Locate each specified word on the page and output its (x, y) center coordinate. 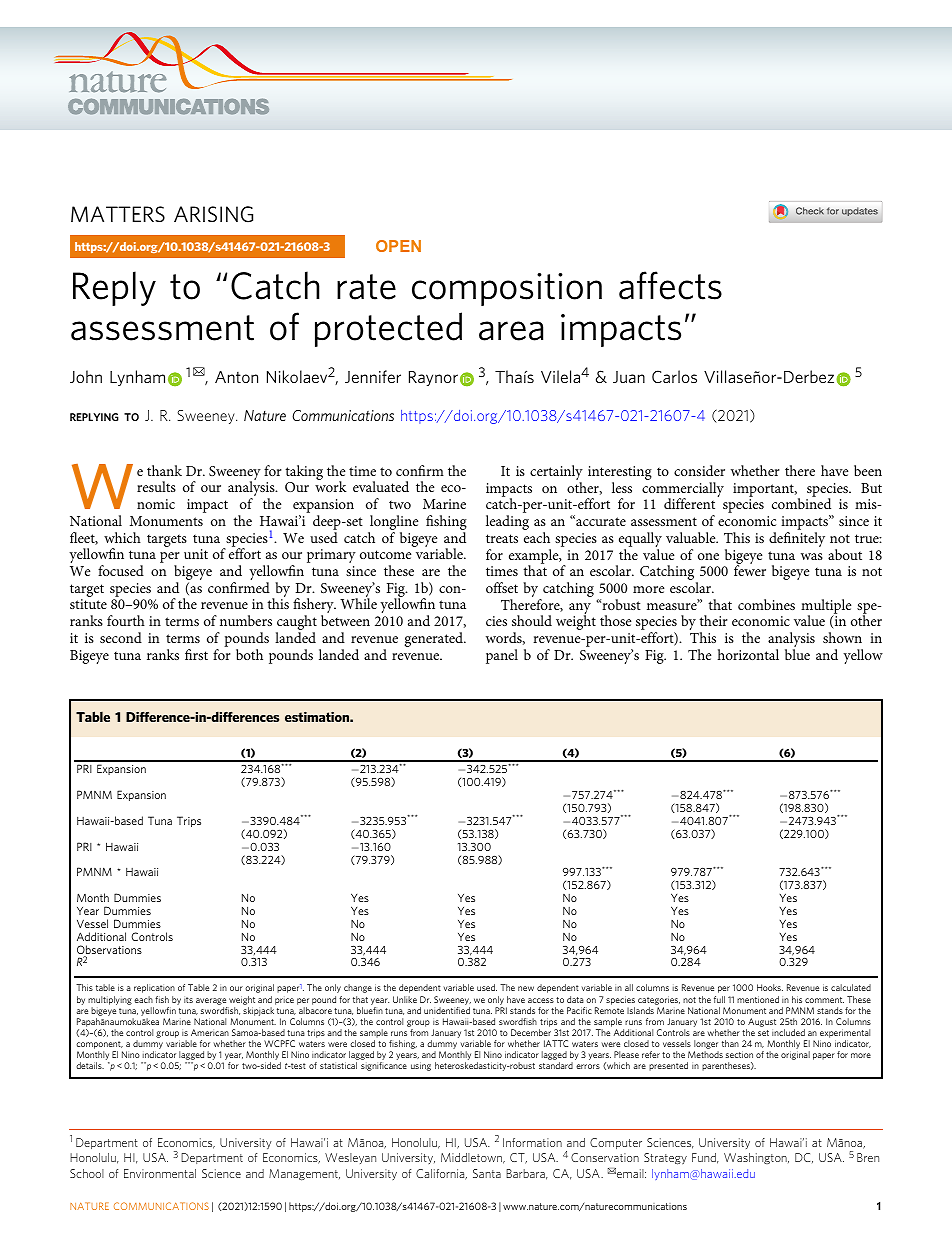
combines (766, 604)
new (526, 988)
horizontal (748, 654)
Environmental (160, 1173)
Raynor (433, 378)
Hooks (770, 987)
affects (670, 285)
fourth (126, 620)
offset (502, 587)
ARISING (213, 214)
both (249, 654)
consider (699, 470)
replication (154, 988)
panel (502, 656)
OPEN (398, 246)
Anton (236, 377)
